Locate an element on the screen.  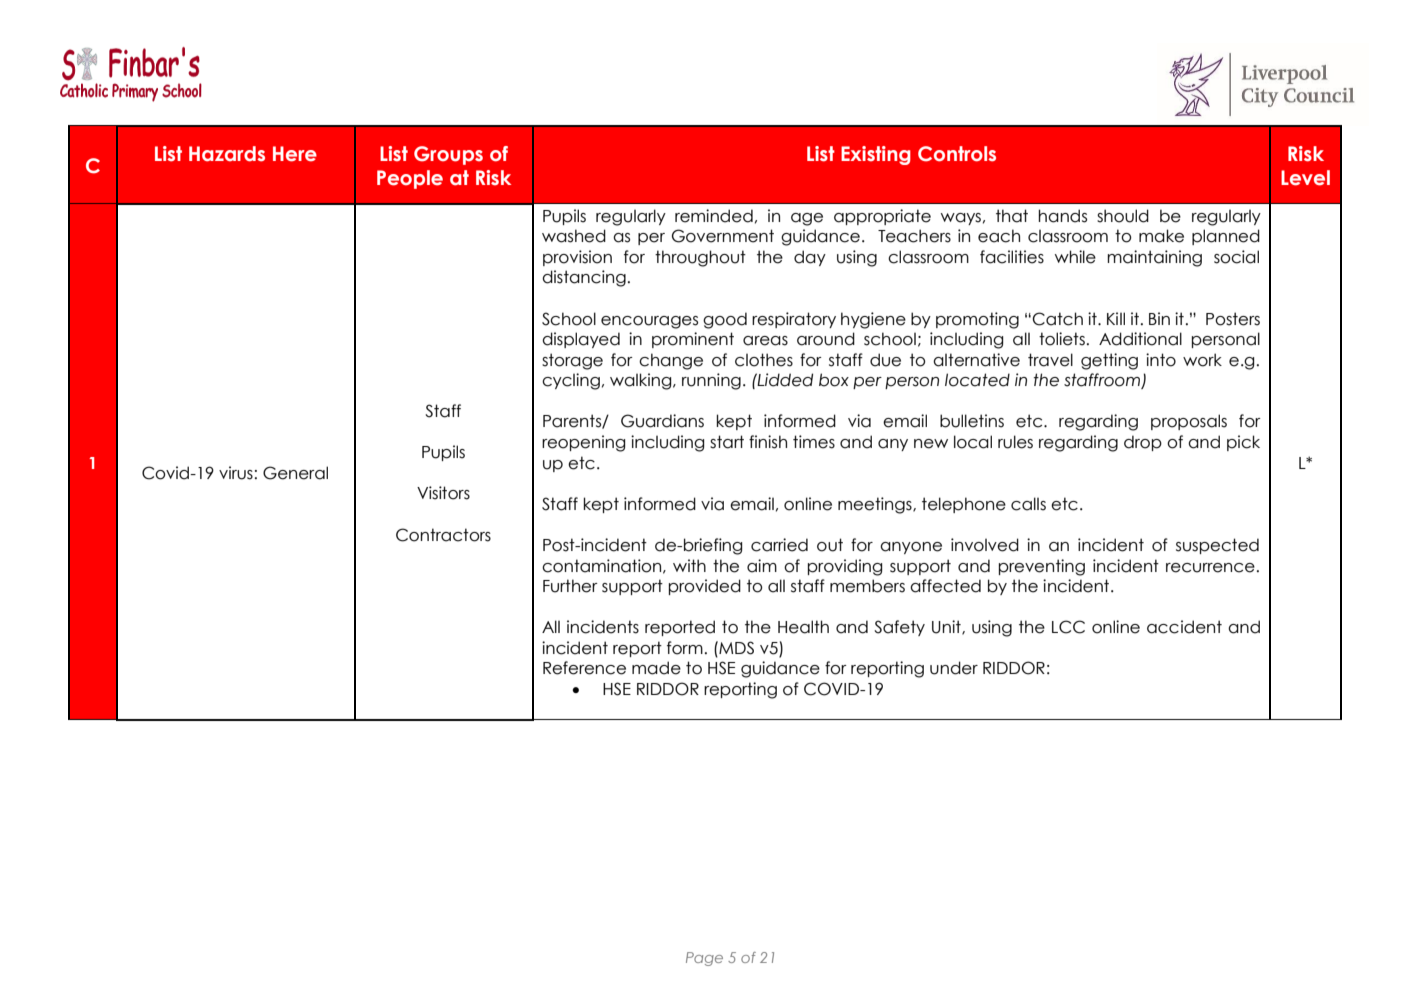
reminded is located at coordinates (714, 216).
